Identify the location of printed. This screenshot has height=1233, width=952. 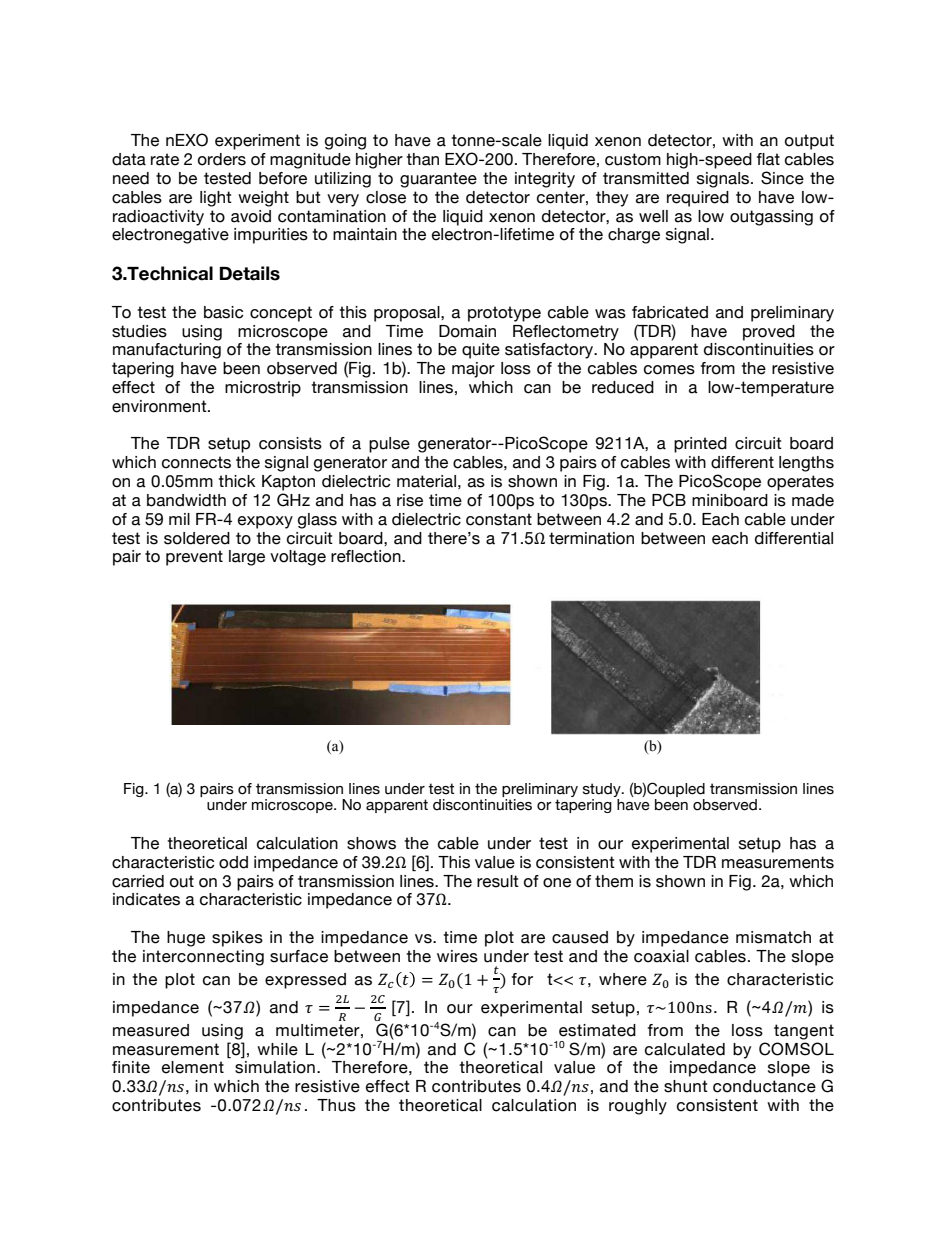
(700, 445).
